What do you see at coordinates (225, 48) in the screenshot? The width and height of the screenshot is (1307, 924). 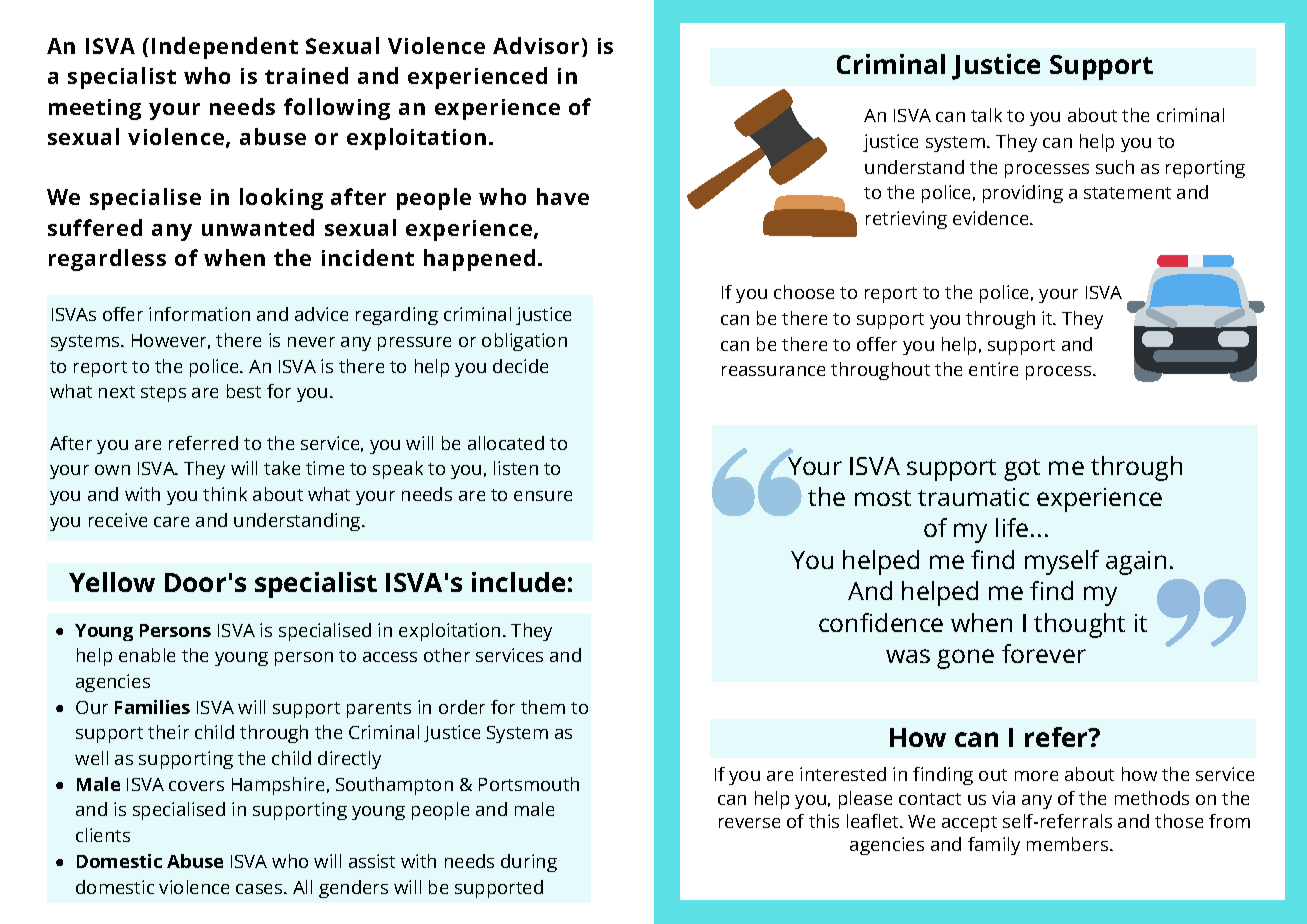 I see `Independent` at bounding box center [225, 48].
